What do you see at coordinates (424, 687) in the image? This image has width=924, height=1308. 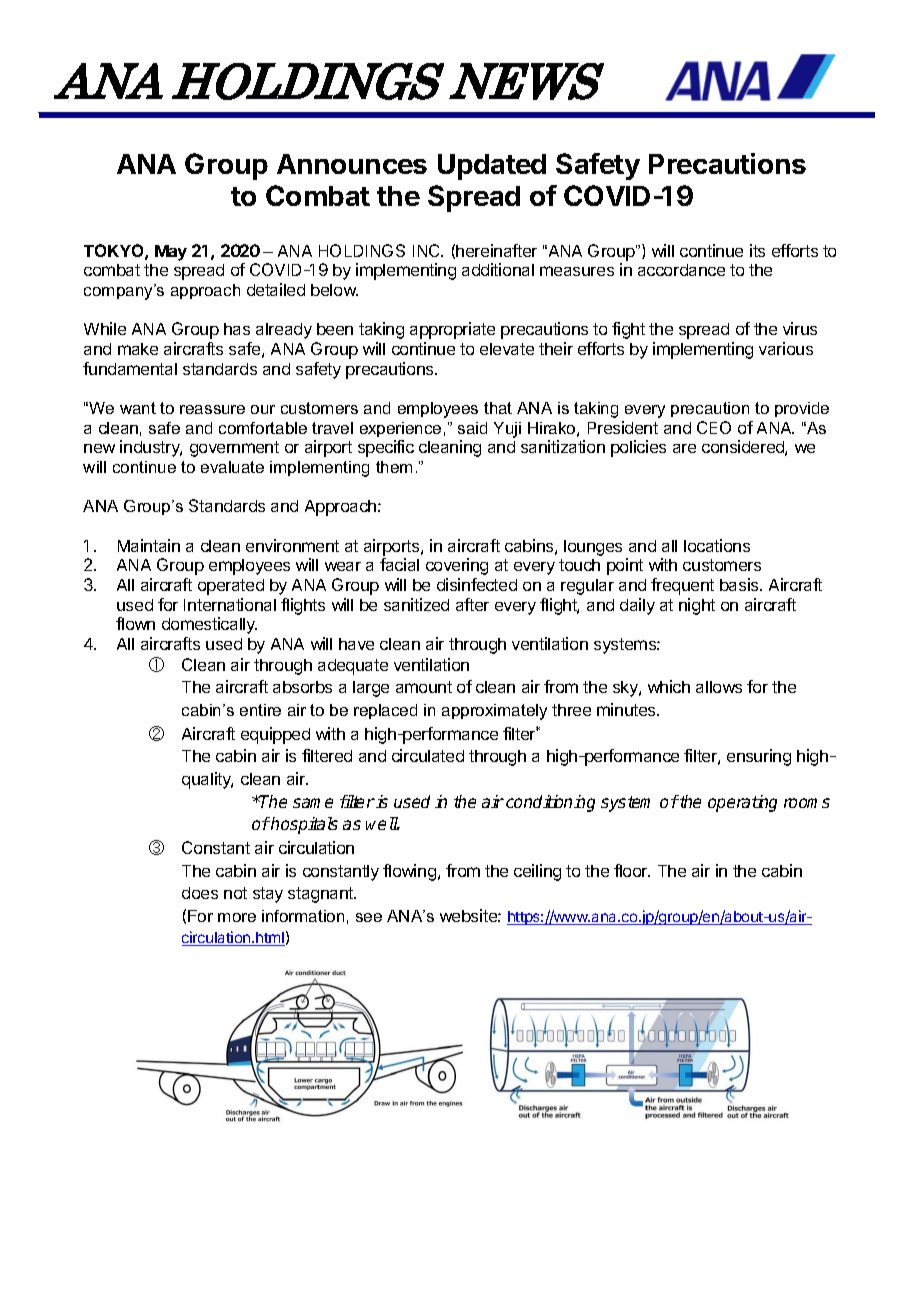 I see `amount` at bounding box center [424, 687].
